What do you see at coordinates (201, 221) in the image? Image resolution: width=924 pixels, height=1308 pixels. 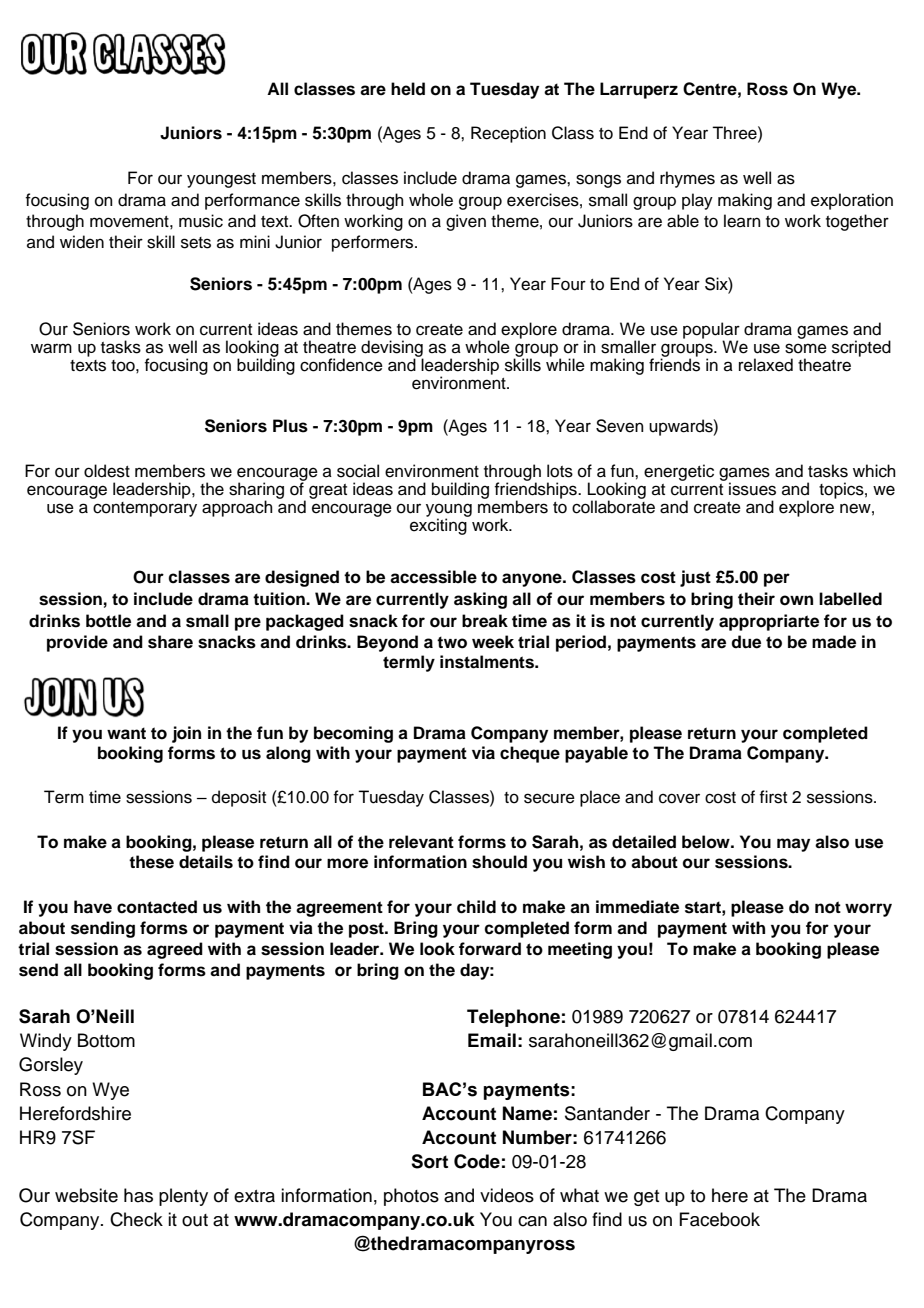 I see `music` at bounding box center [201, 221].
